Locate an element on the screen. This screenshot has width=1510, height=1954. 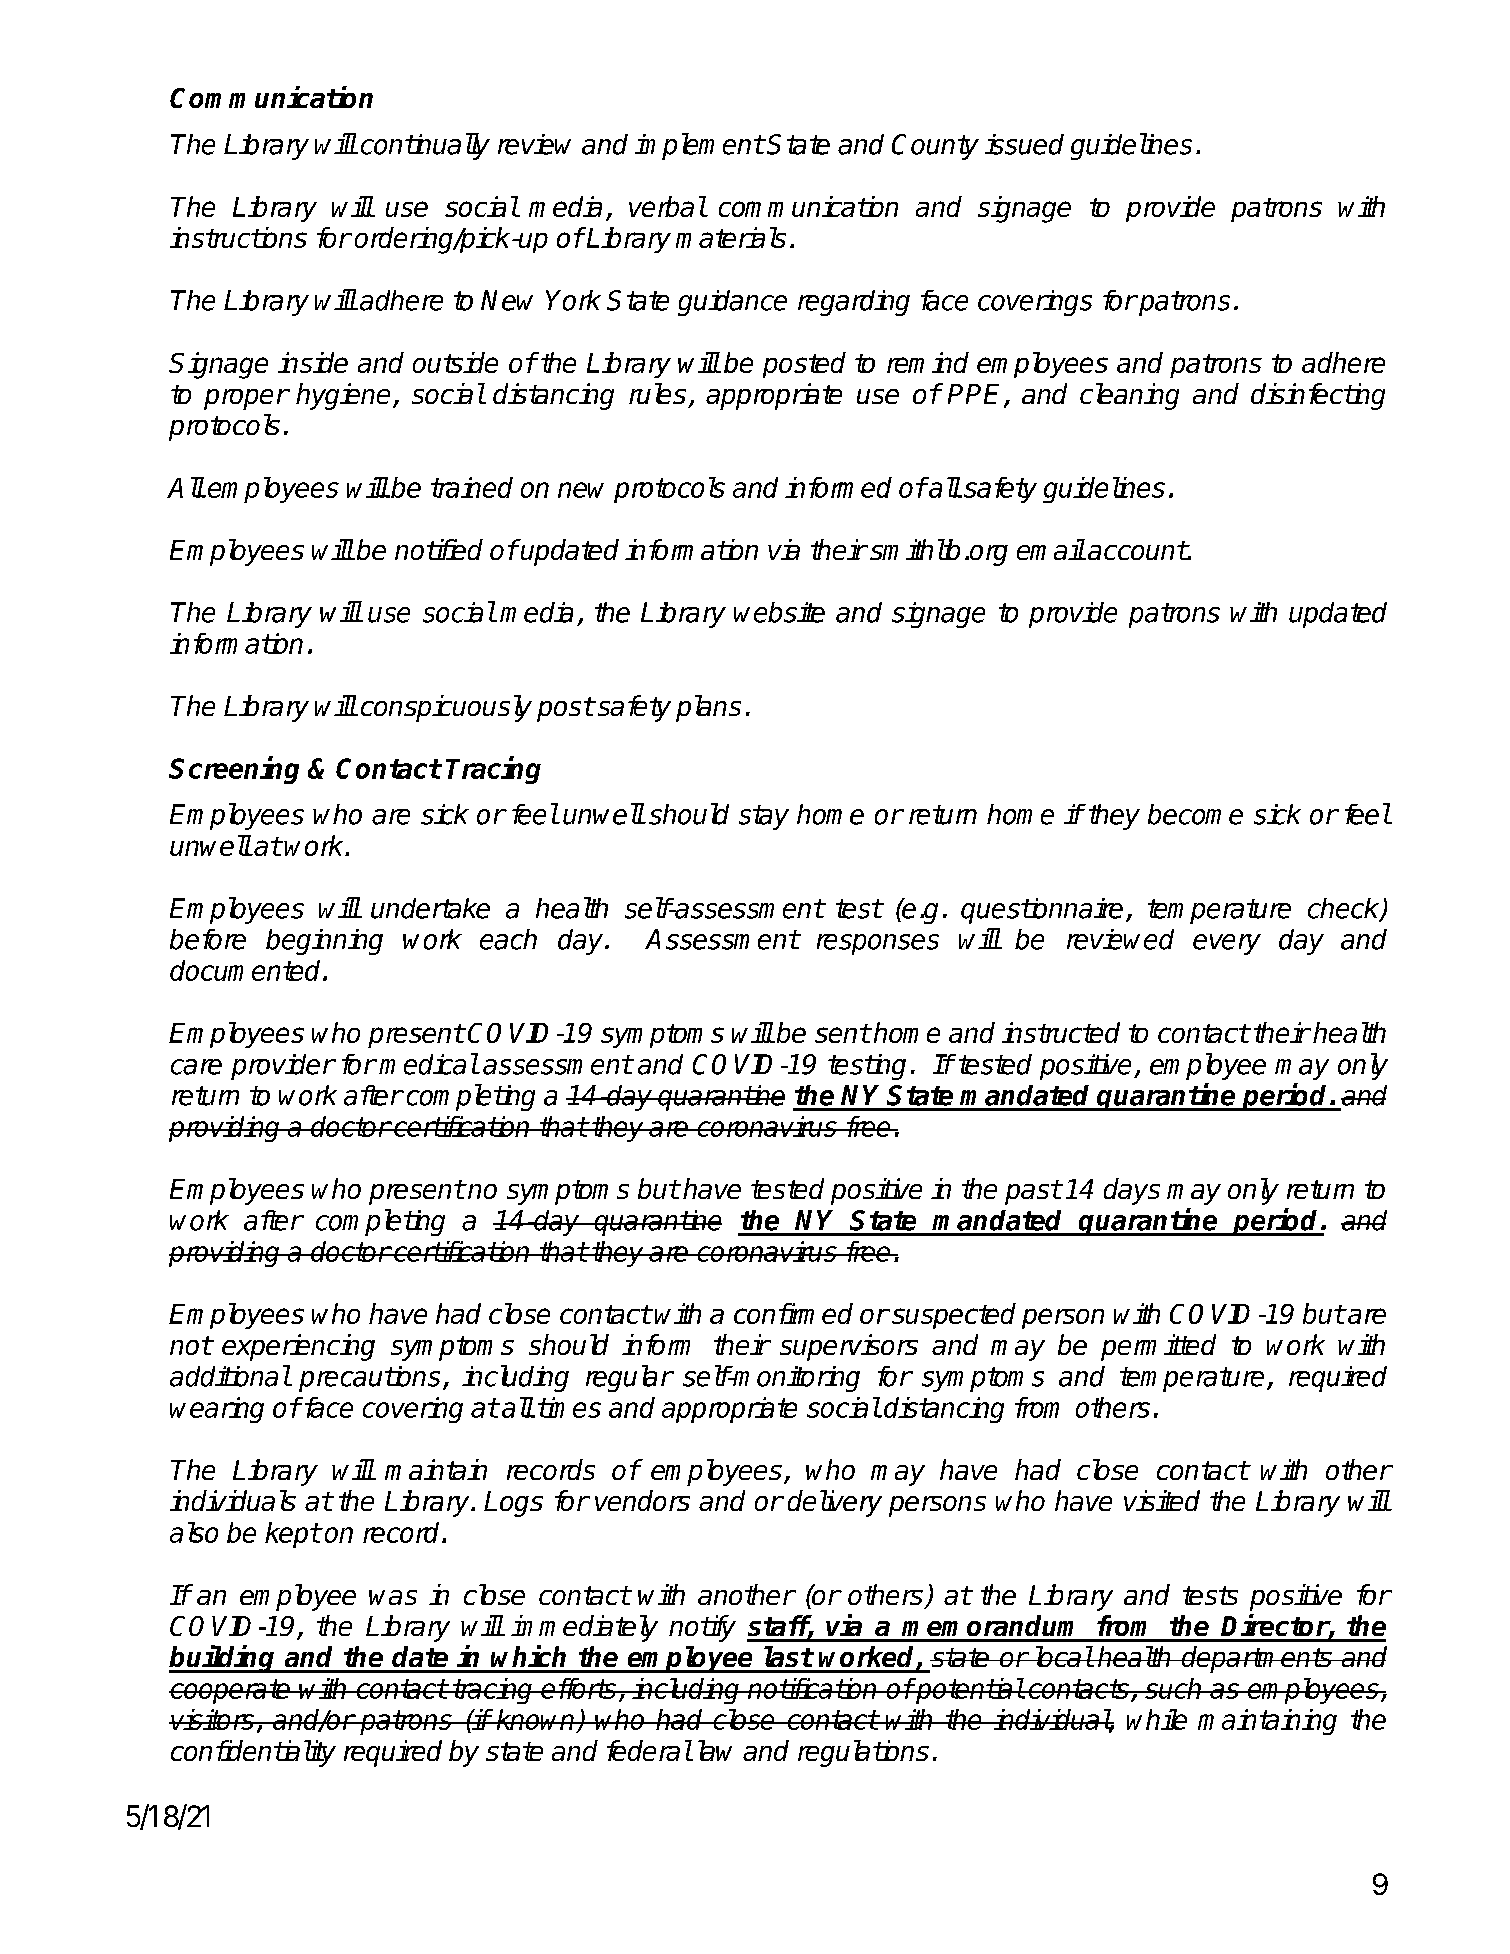
cooperate is located at coordinates (231, 1691).
